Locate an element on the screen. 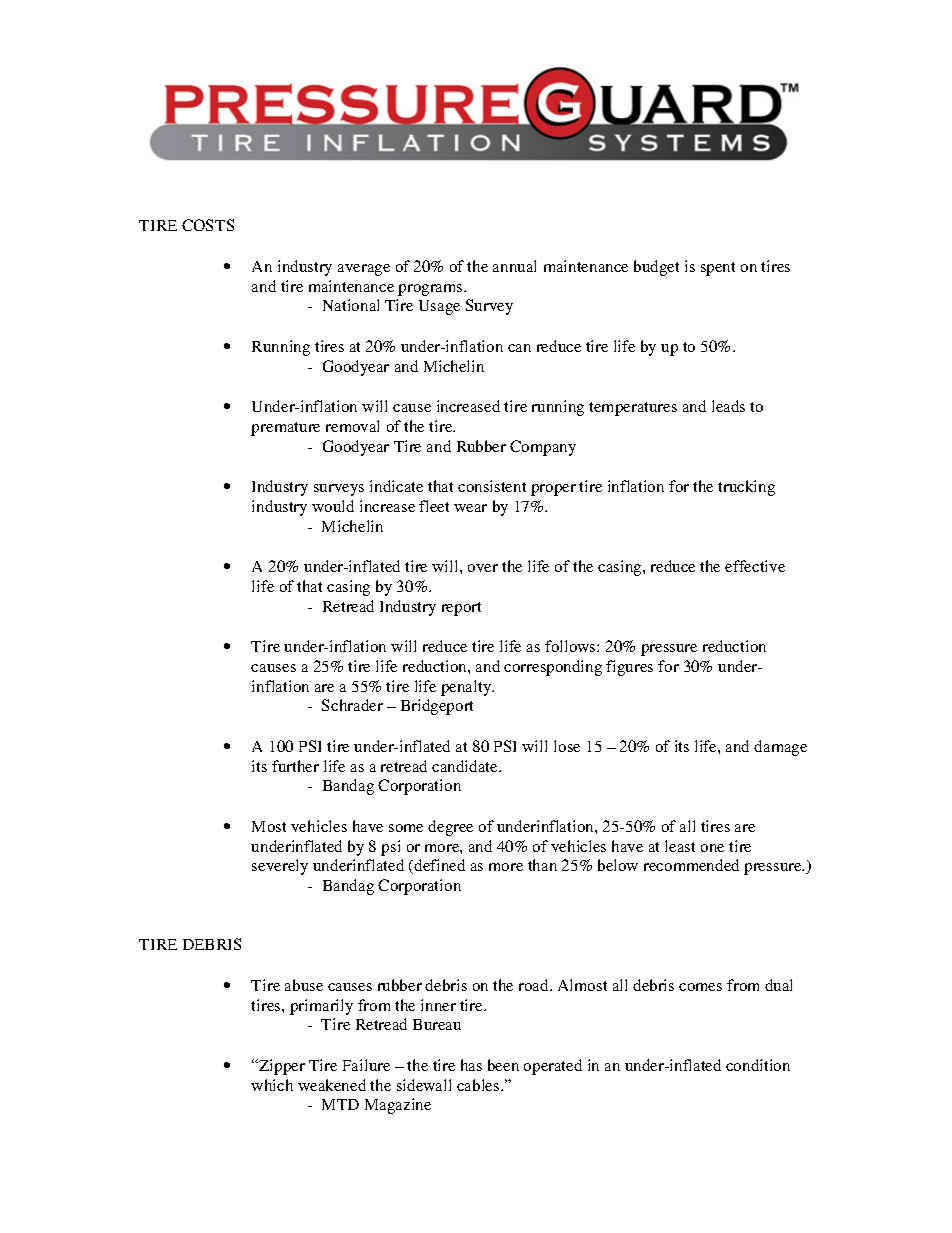 This screenshot has width=952, height=1233. condition is located at coordinates (758, 1065).
